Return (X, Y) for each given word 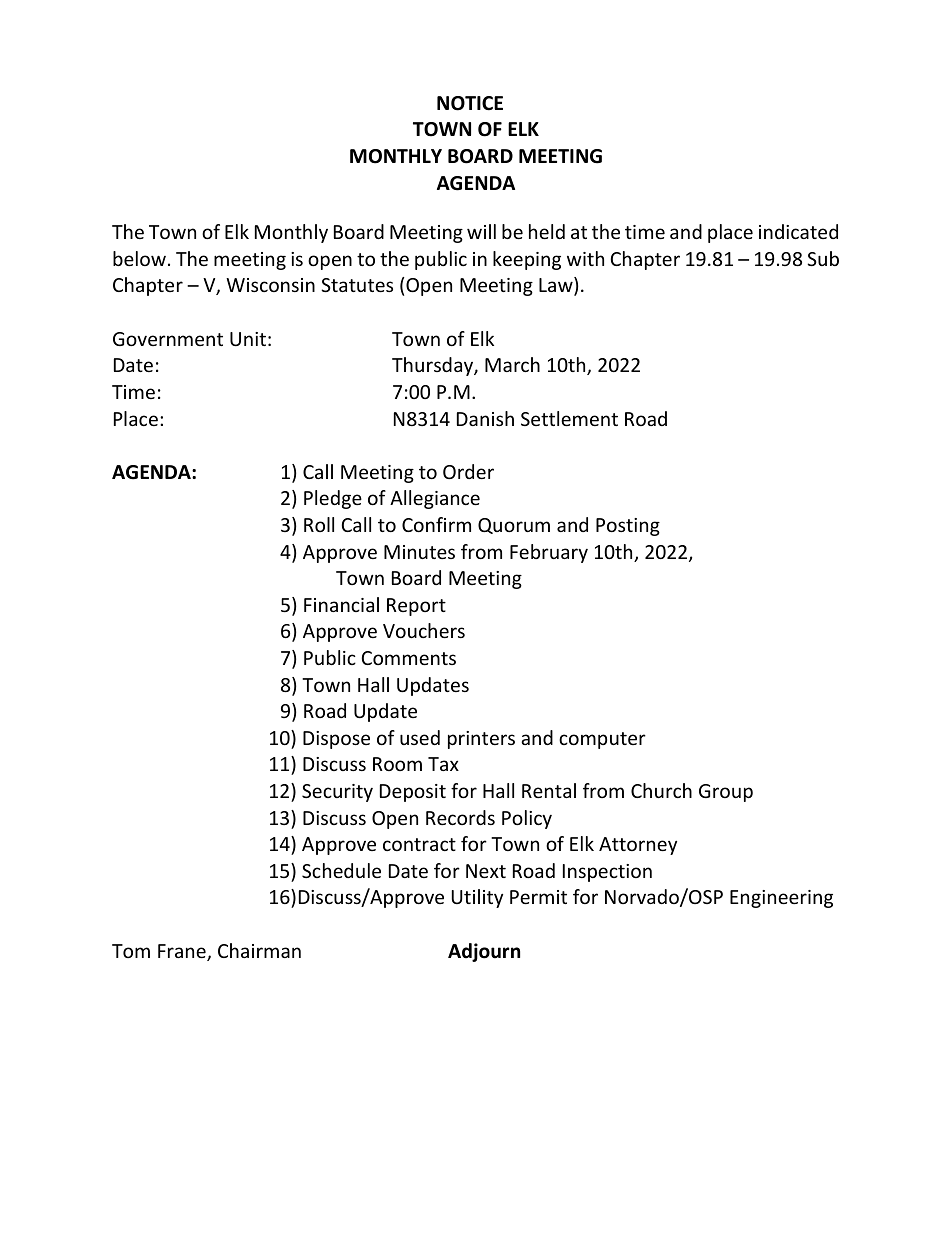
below (139, 258)
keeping (527, 260)
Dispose (336, 740)
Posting (628, 527)
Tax (443, 764)
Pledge (333, 499)
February (549, 553)
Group (726, 793)
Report (416, 607)
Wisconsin (270, 285)
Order (468, 471)
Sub (823, 258)
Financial (341, 604)
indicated (798, 231)
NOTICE (470, 103)
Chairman (259, 950)
